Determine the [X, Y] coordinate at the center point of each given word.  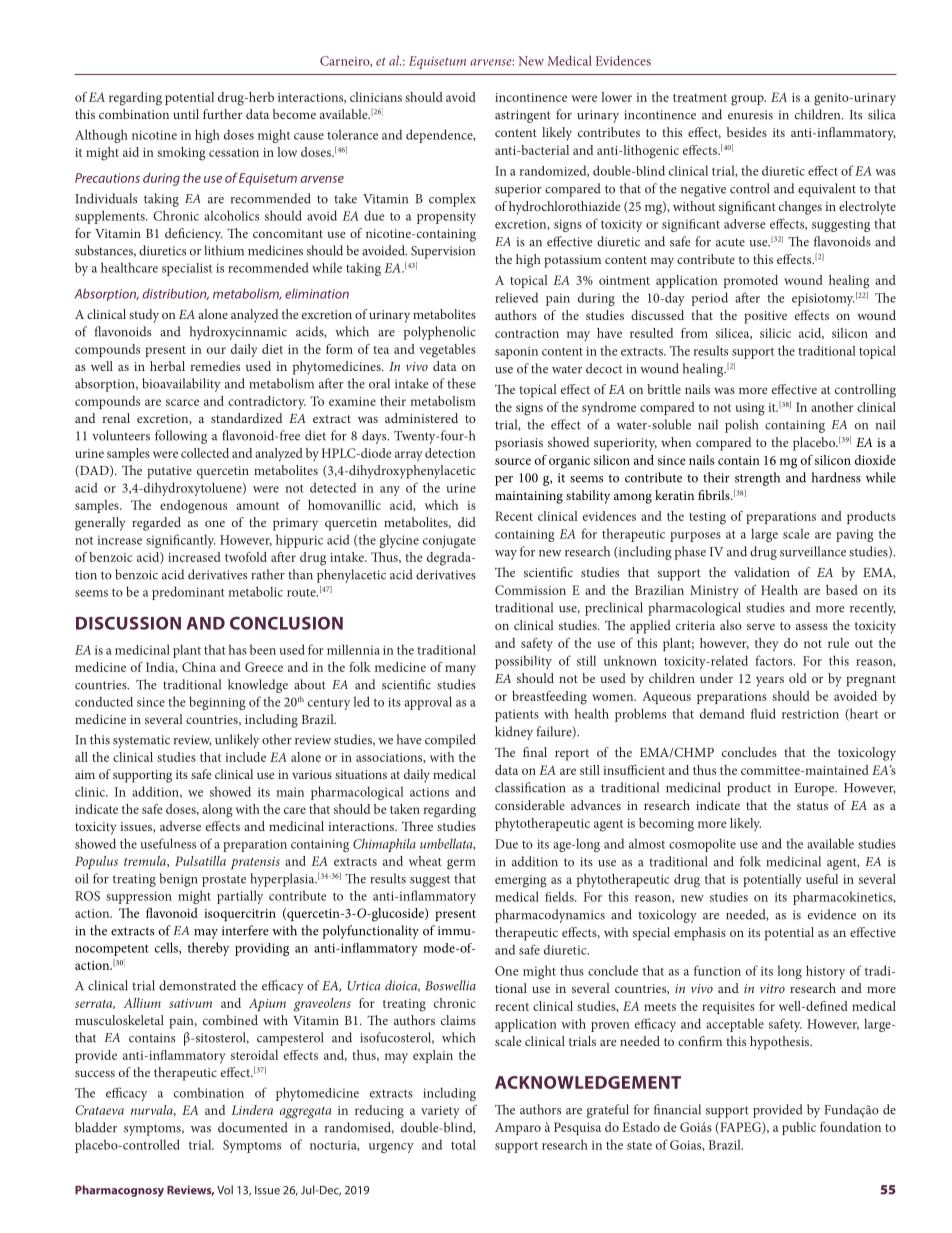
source [513, 461]
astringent [523, 116]
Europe [816, 789]
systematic [141, 741]
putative [169, 472]
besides [747, 132]
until [186, 114]
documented [253, 1127]
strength [757, 479]
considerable [530, 805]
